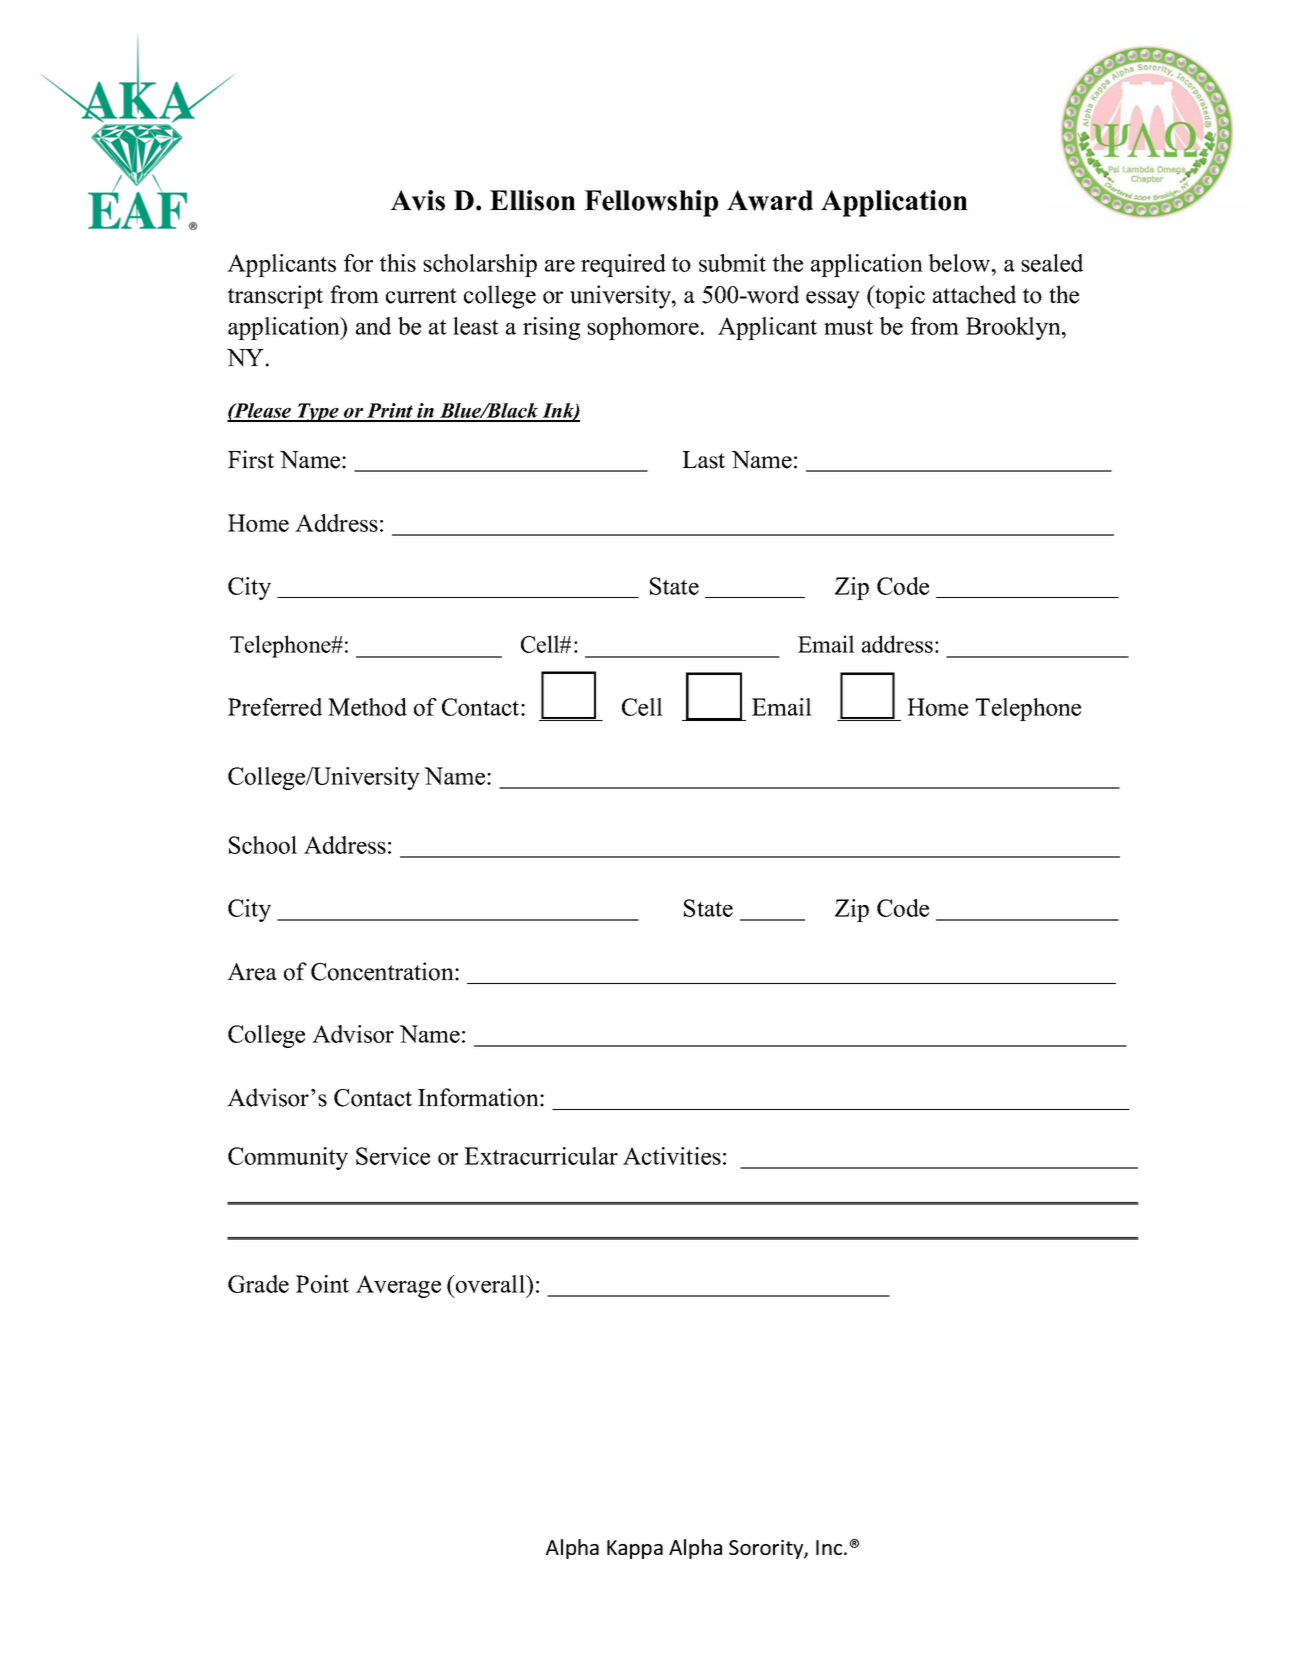 This screenshot has width=1290, height=1670. Describe the element at coordinates (367, 707) in the screenshot. I see `Method` at that location.
